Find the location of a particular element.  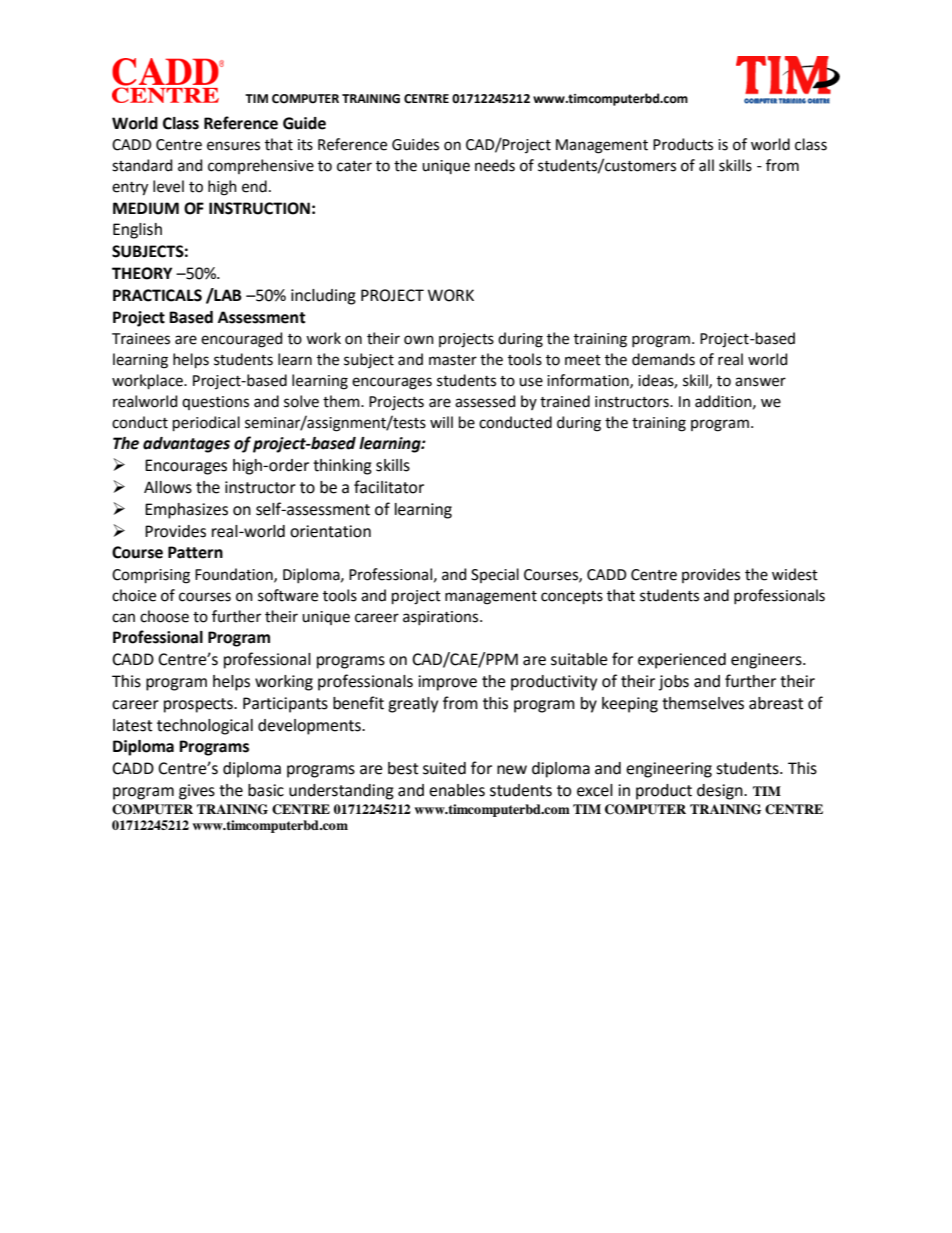

needs is located at coordinates (495, 165).
